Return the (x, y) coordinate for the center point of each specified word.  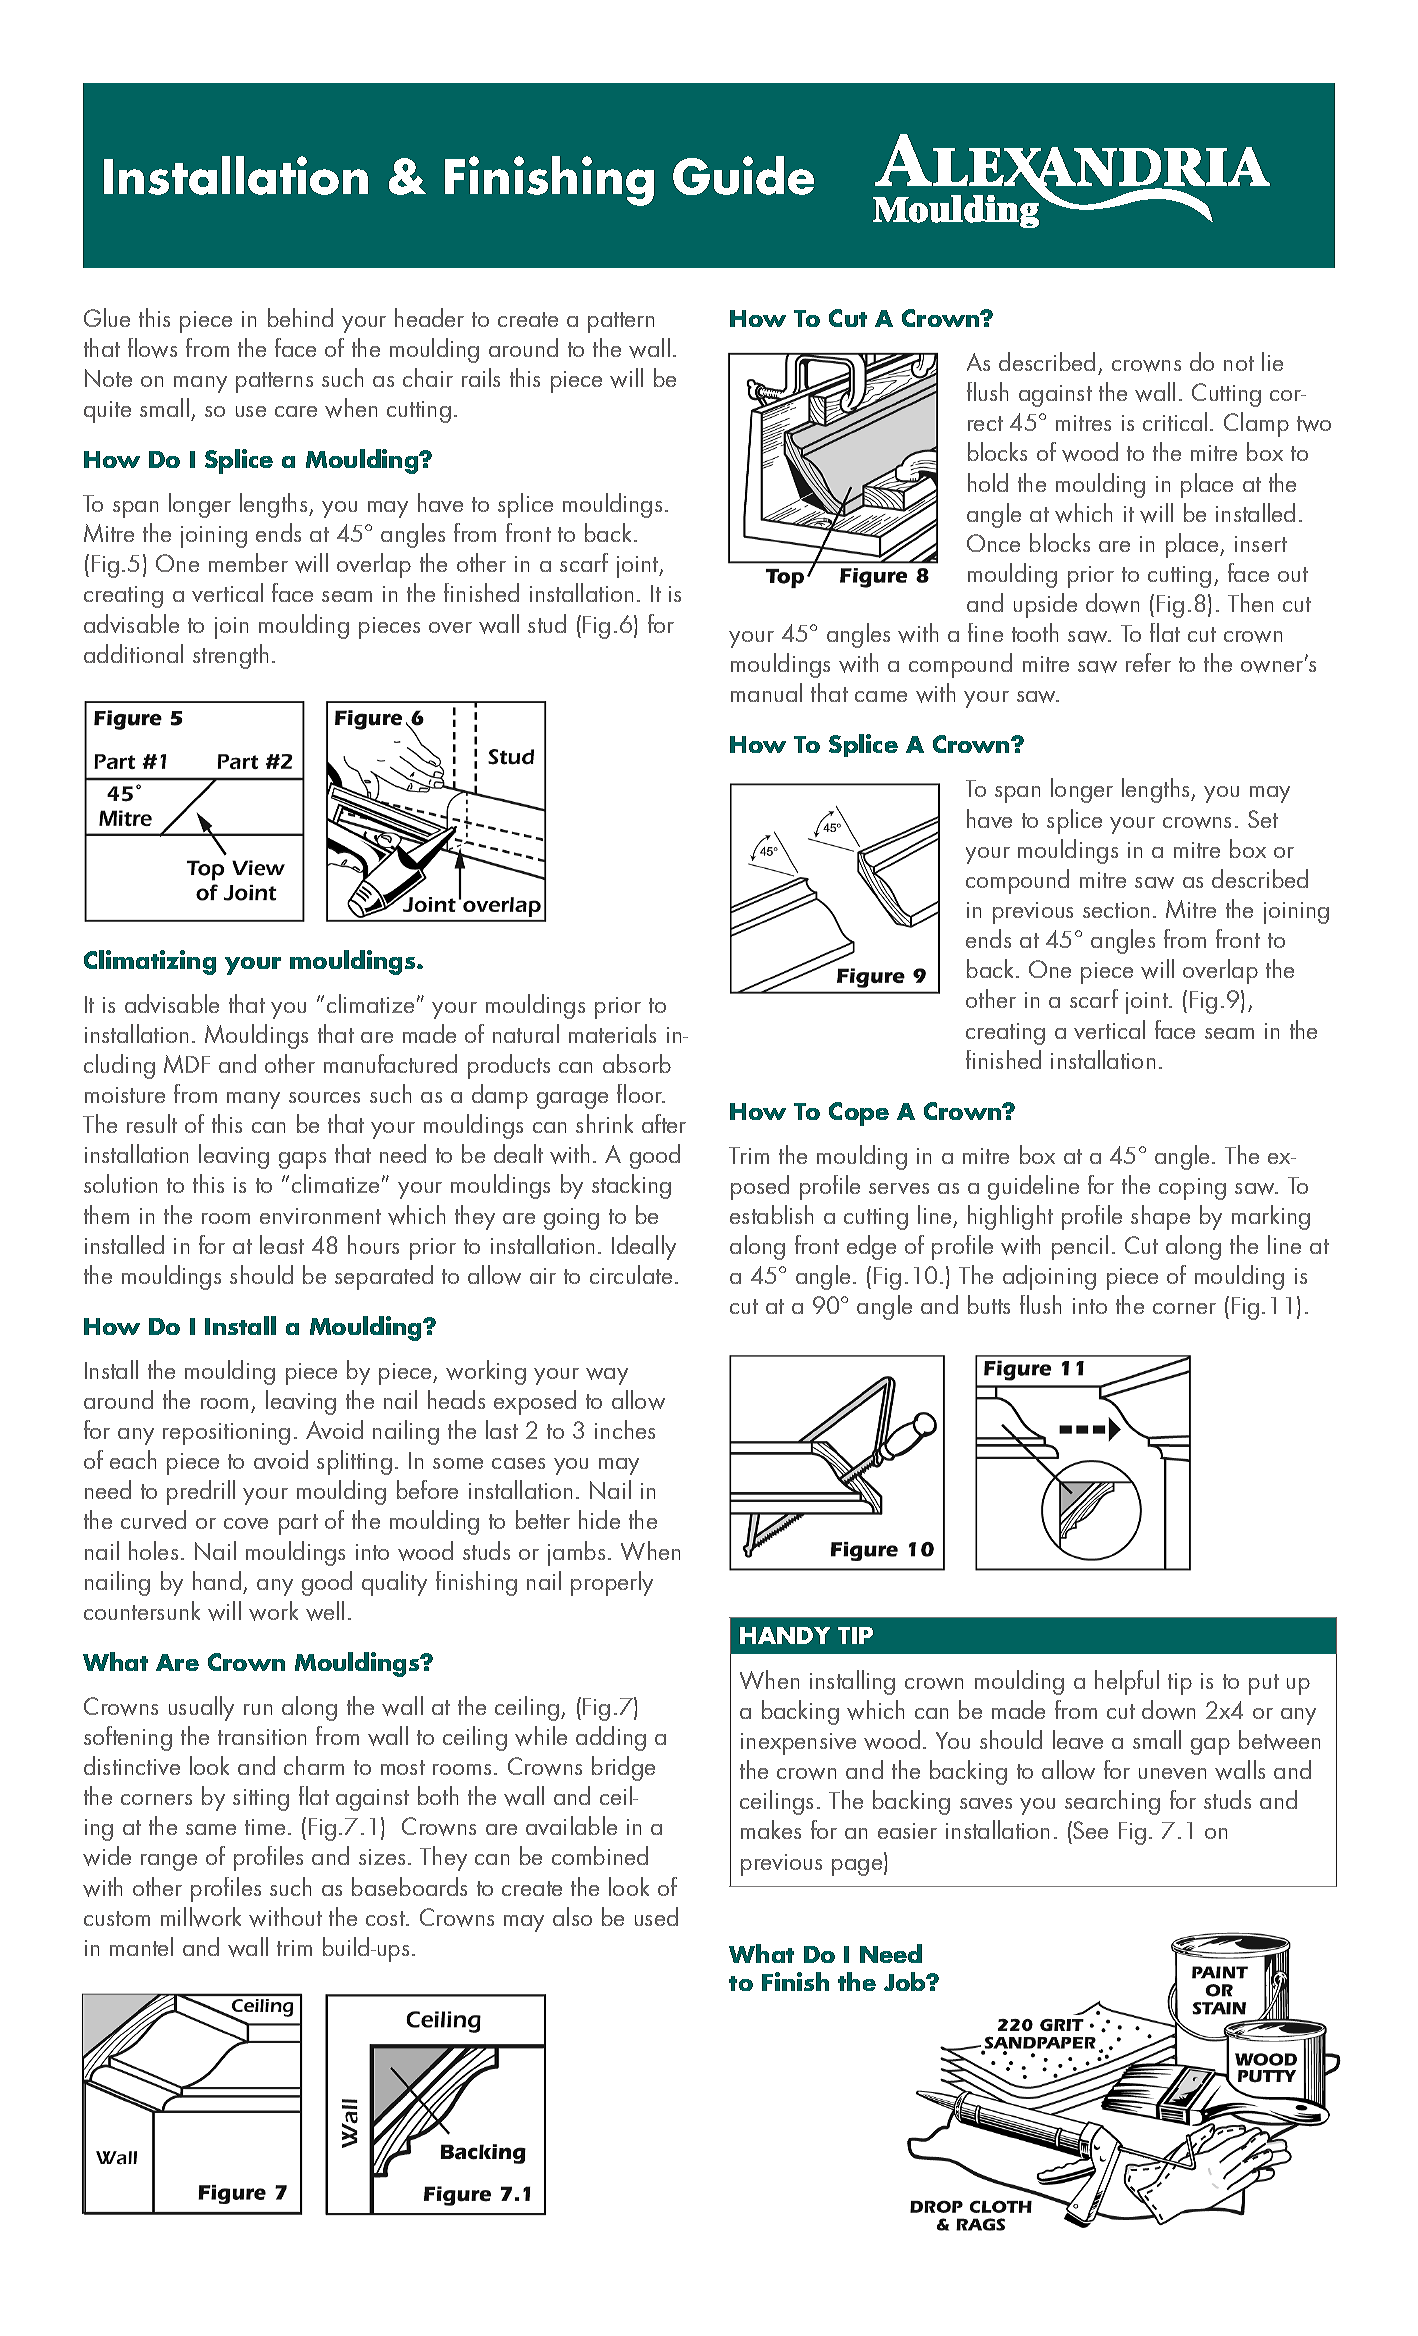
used (656, 1916)
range (169, 1862)
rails (481, 377)
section (1116, 910)
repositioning (226, 1434)
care (296, 411)
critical (1175, 421)
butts (989, 1304)
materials (612, 1033)
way (607, 1376)
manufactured (390, 1063)
